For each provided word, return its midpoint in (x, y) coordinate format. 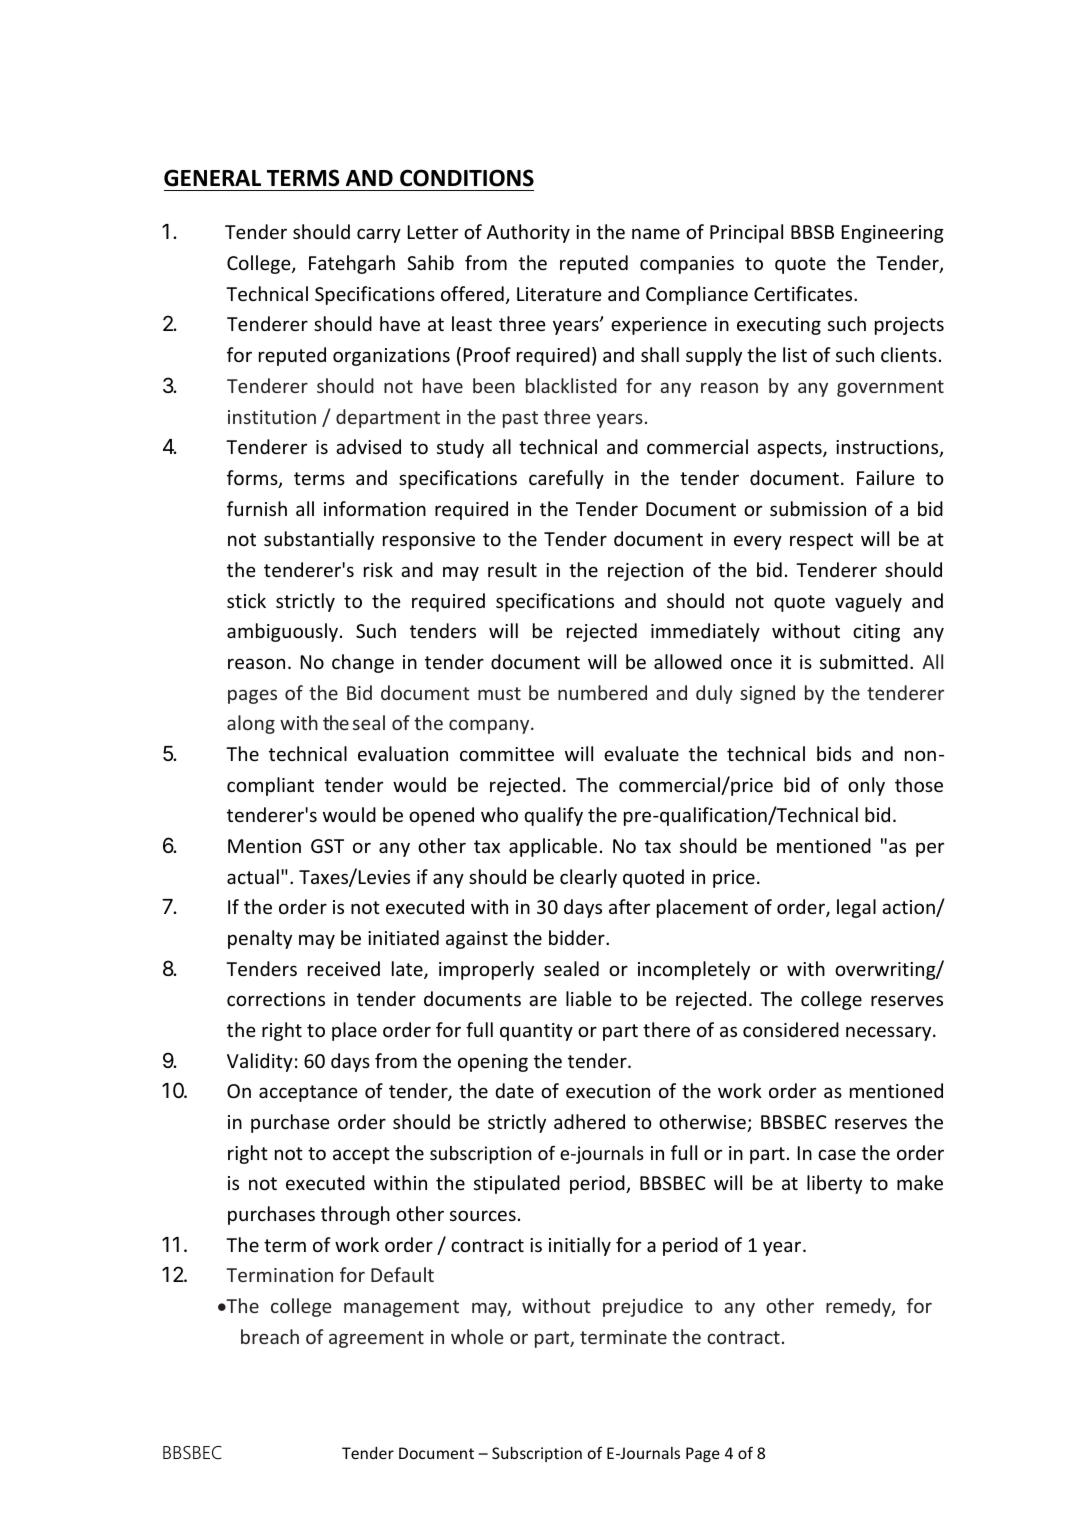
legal (856, 908)
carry (379, 235)
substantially (319, 540)
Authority (528, 233)
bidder (578, 937)
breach (270, 1336)
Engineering (893, 234)
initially (580, 1246)
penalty (260, 939)
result (512, 569)
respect (821, 541)
